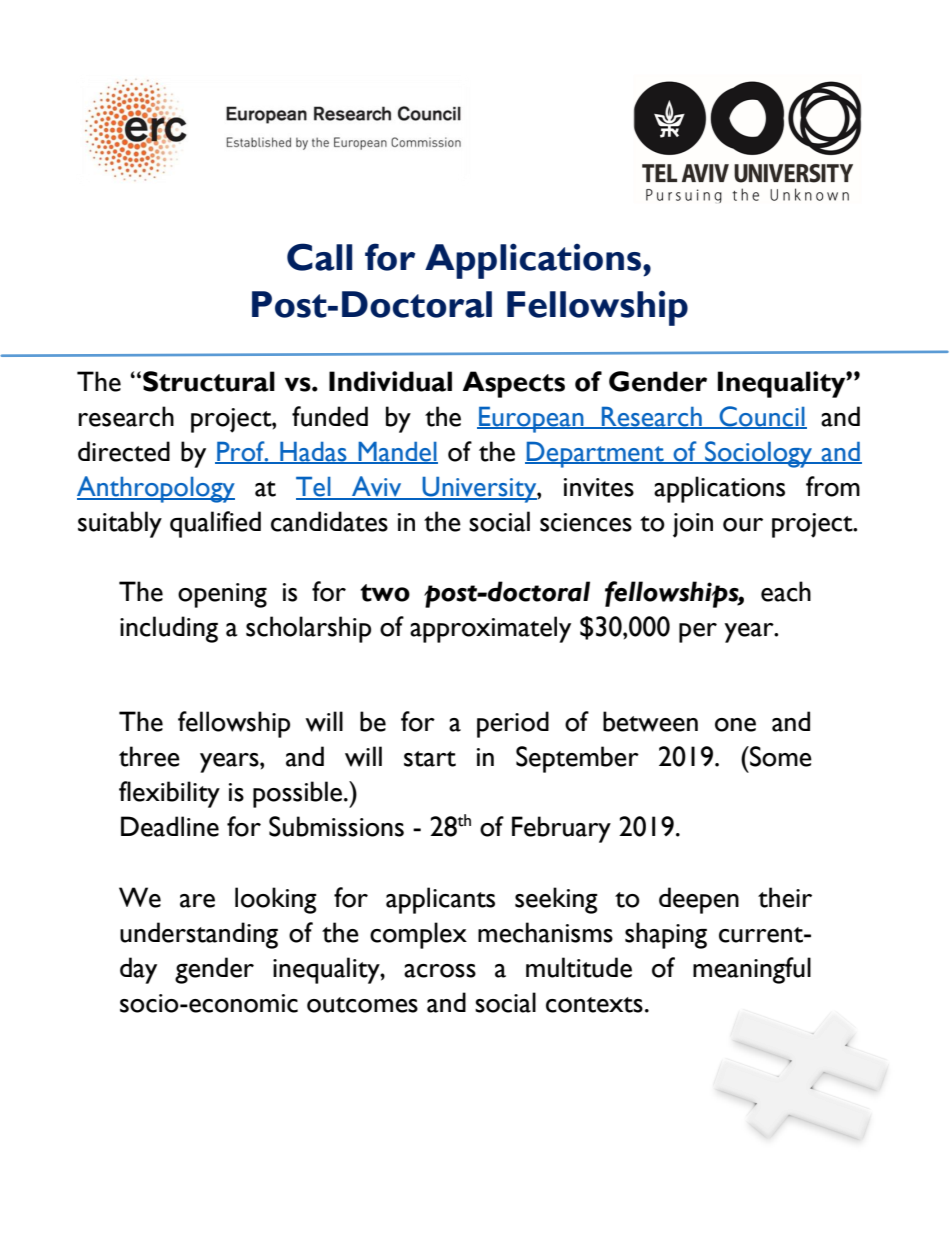 The width and height of the screenshot is (952, 1233). What do you see at coordinates (762, 417) in the screenshot?
I see `Council` at bounding box center [762, 417].
